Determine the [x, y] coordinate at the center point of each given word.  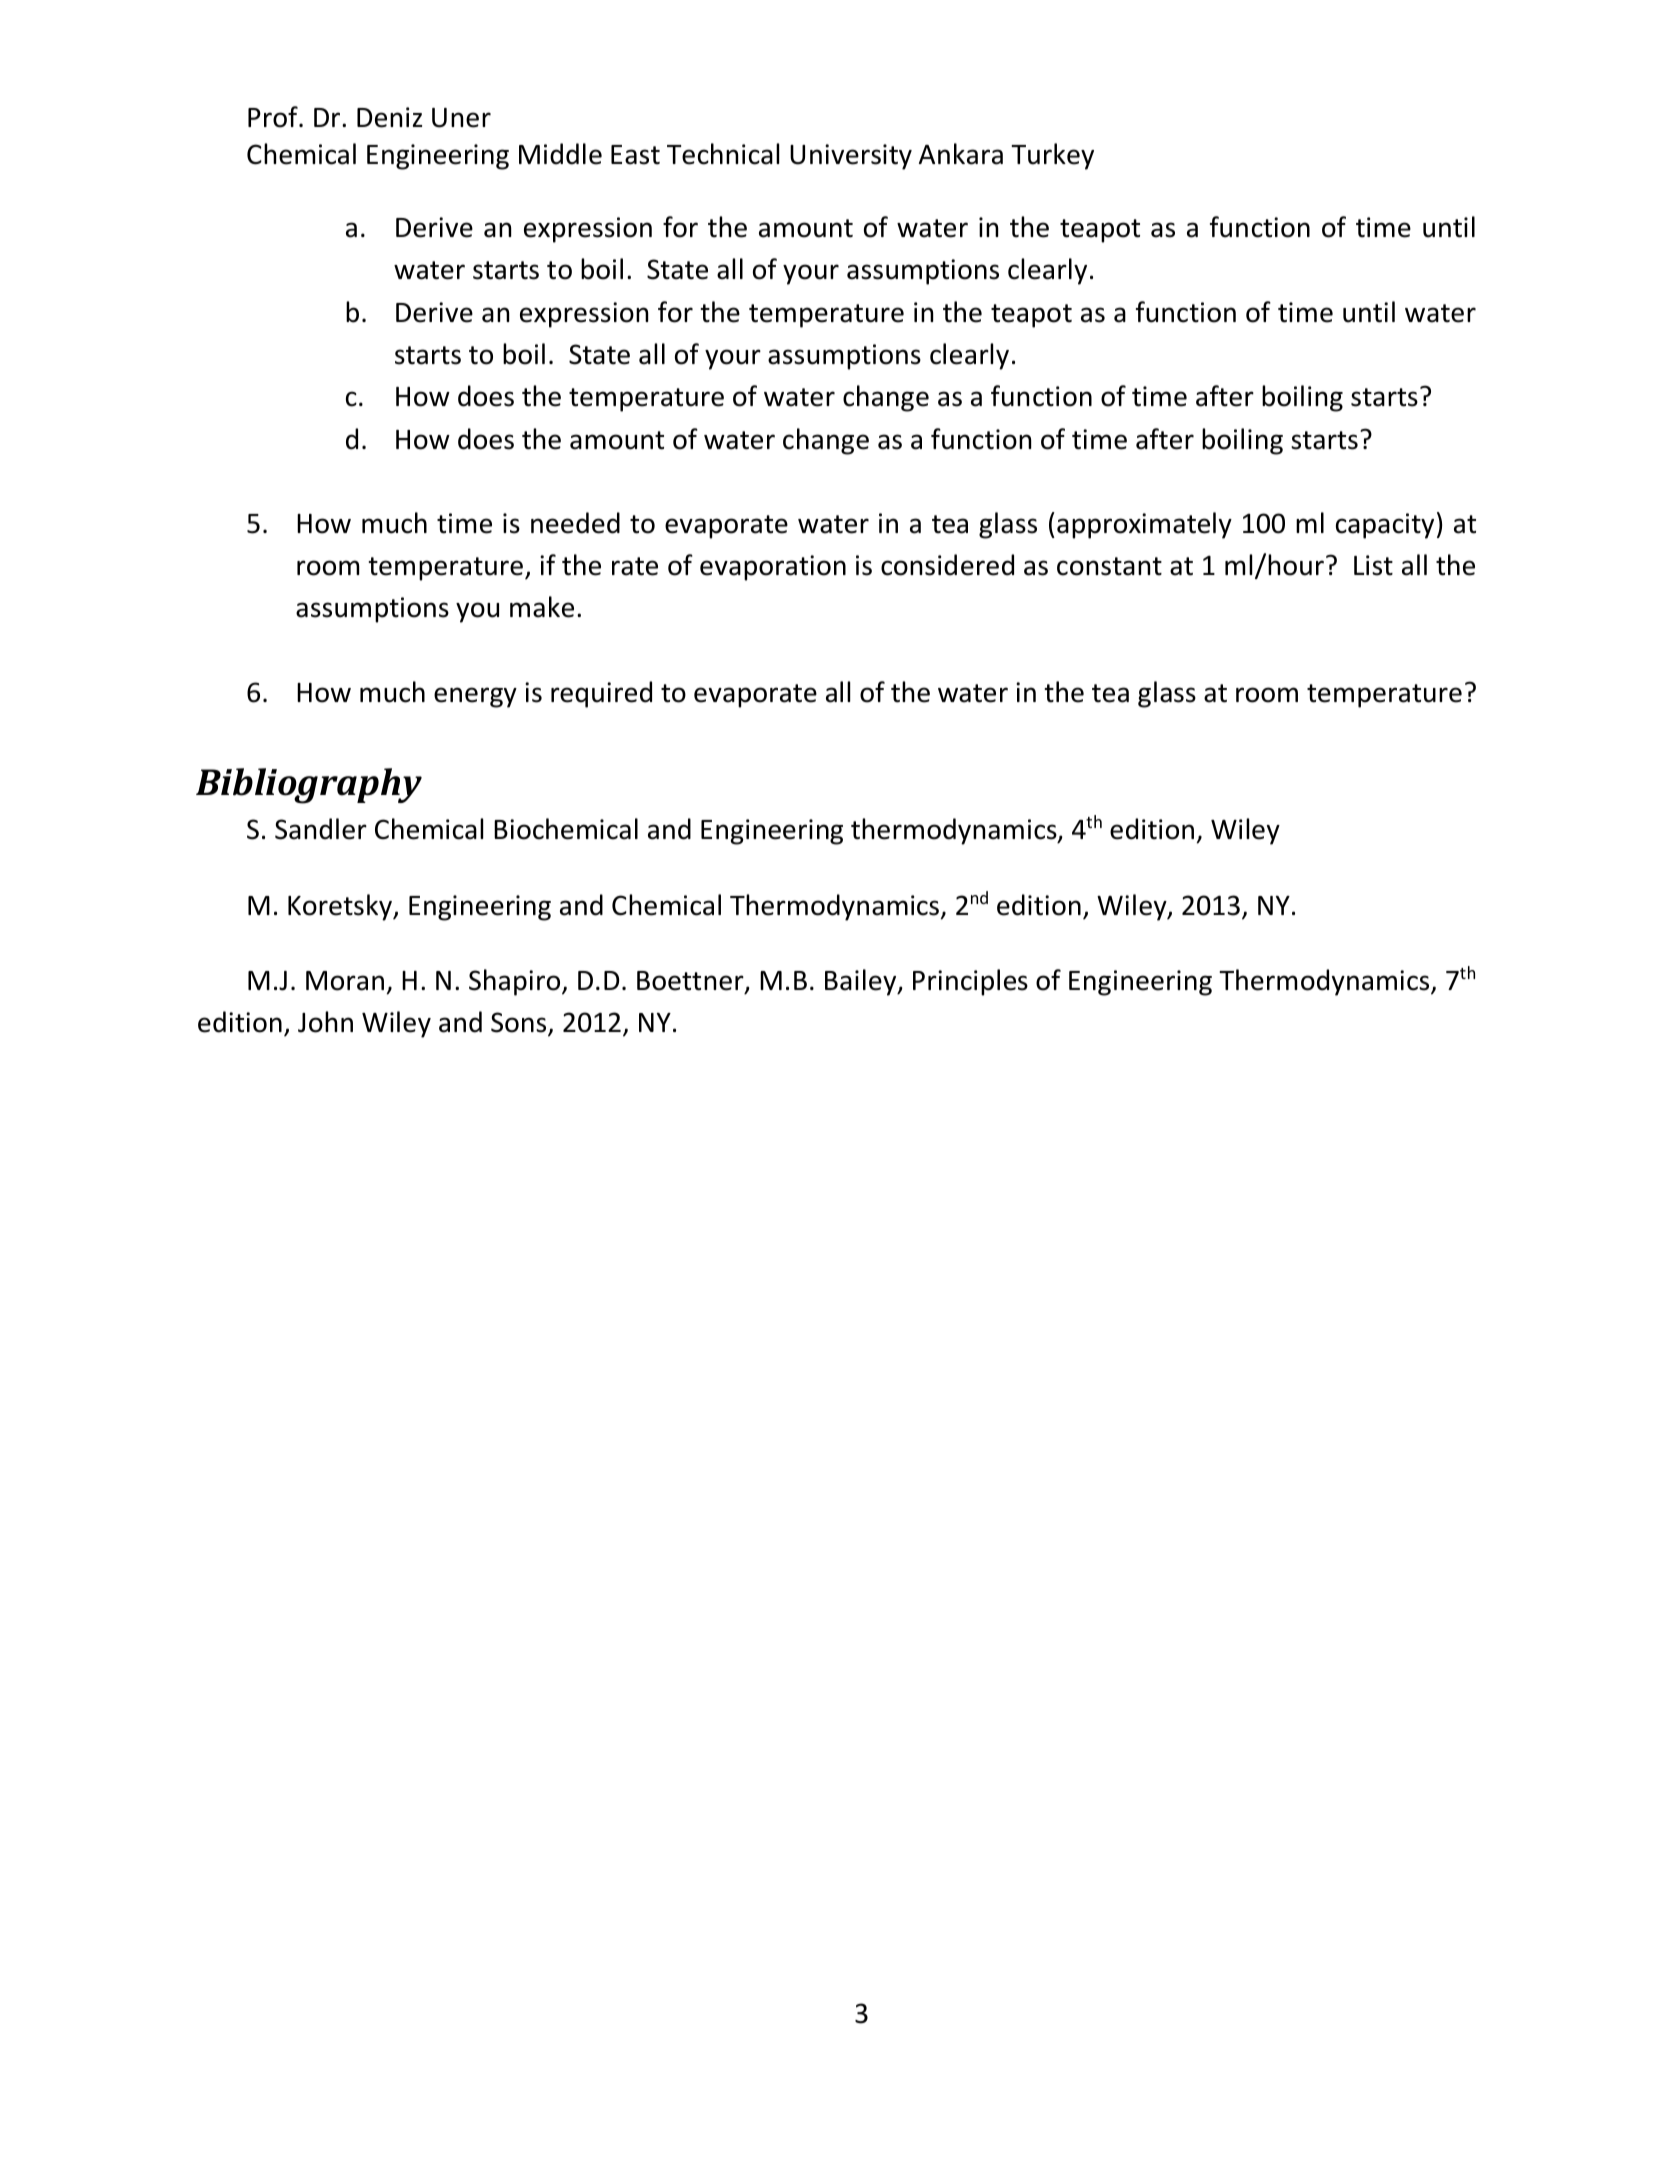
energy [475, 697]
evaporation [773, 568]
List [1373, 565]
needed [575, 523]
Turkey [1052, 156]
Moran [345, 981]
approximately [1144, 525]
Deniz [389, 117]
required [601, 694]
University [851, 157]
